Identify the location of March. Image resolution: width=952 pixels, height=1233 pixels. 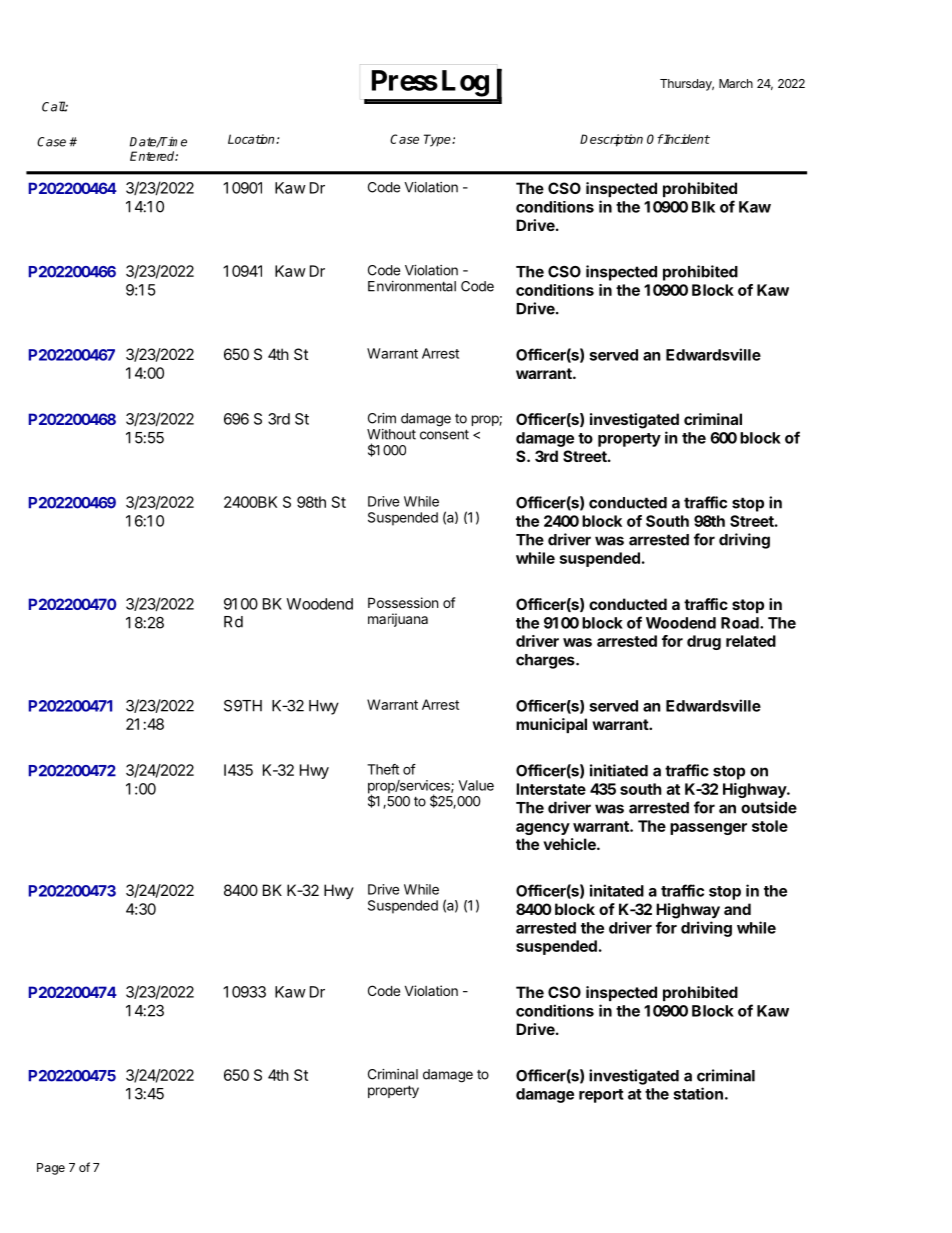
(736, 83).
